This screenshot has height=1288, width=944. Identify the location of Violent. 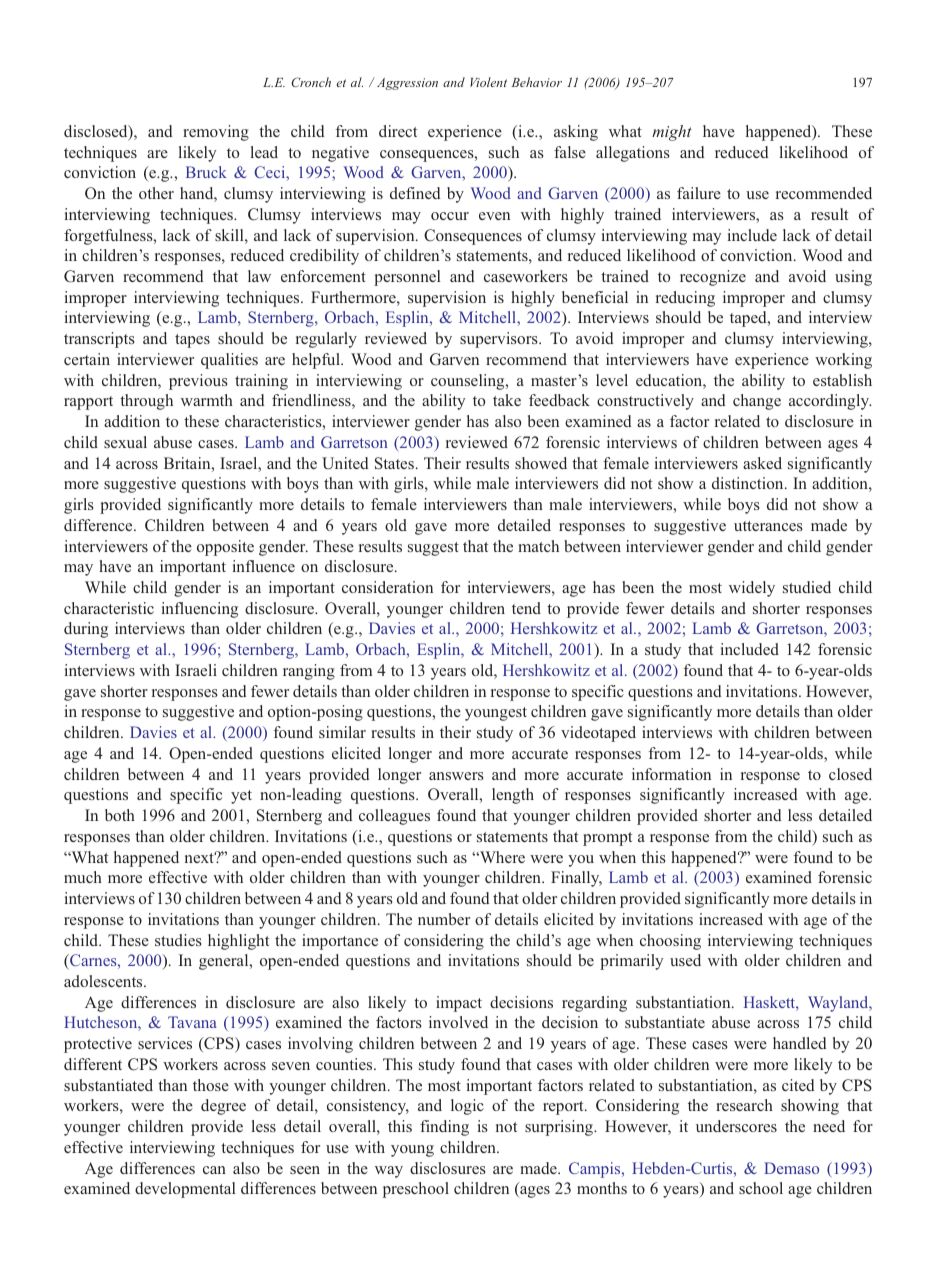
(488, 82).
